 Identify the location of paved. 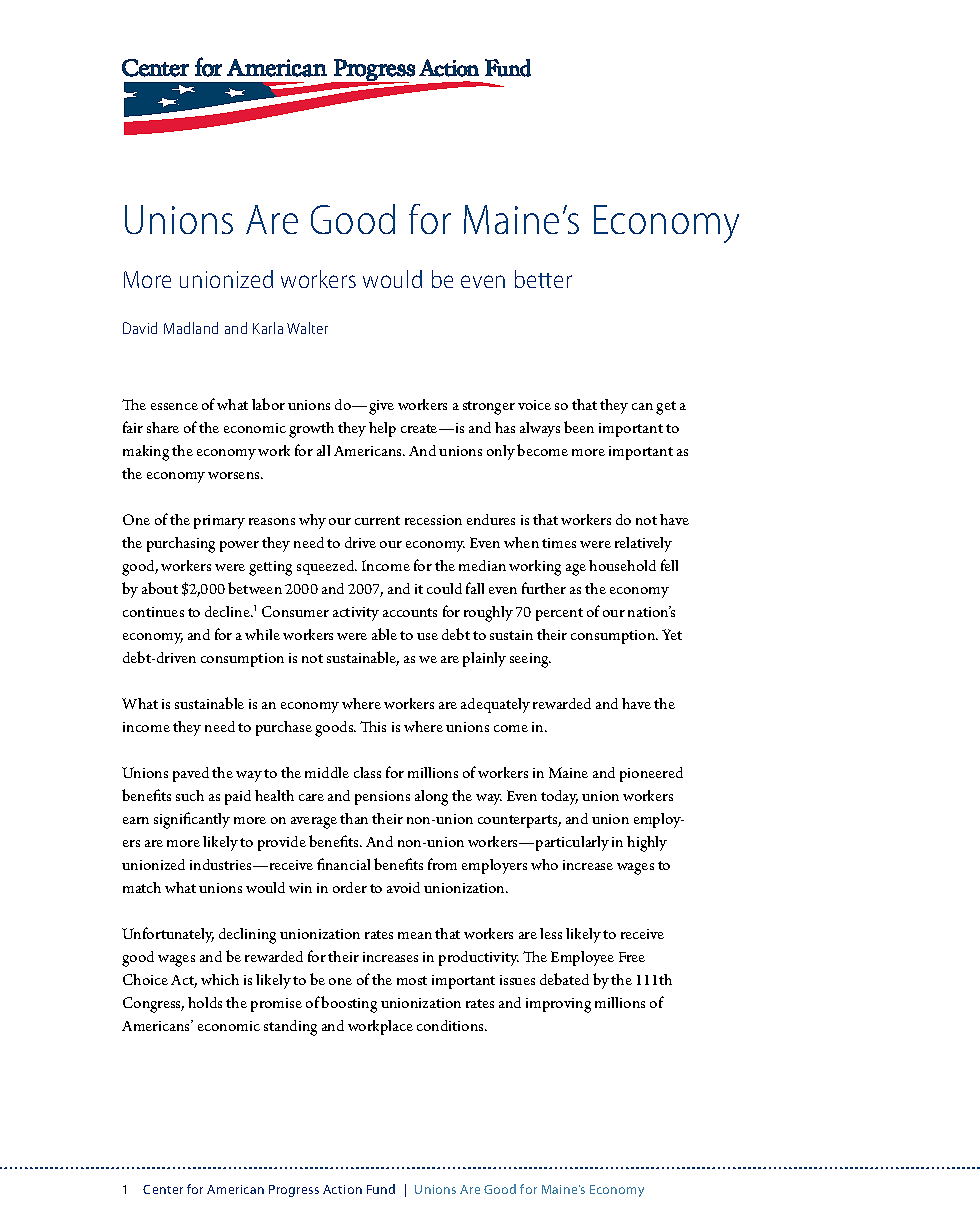
(191, 774).
